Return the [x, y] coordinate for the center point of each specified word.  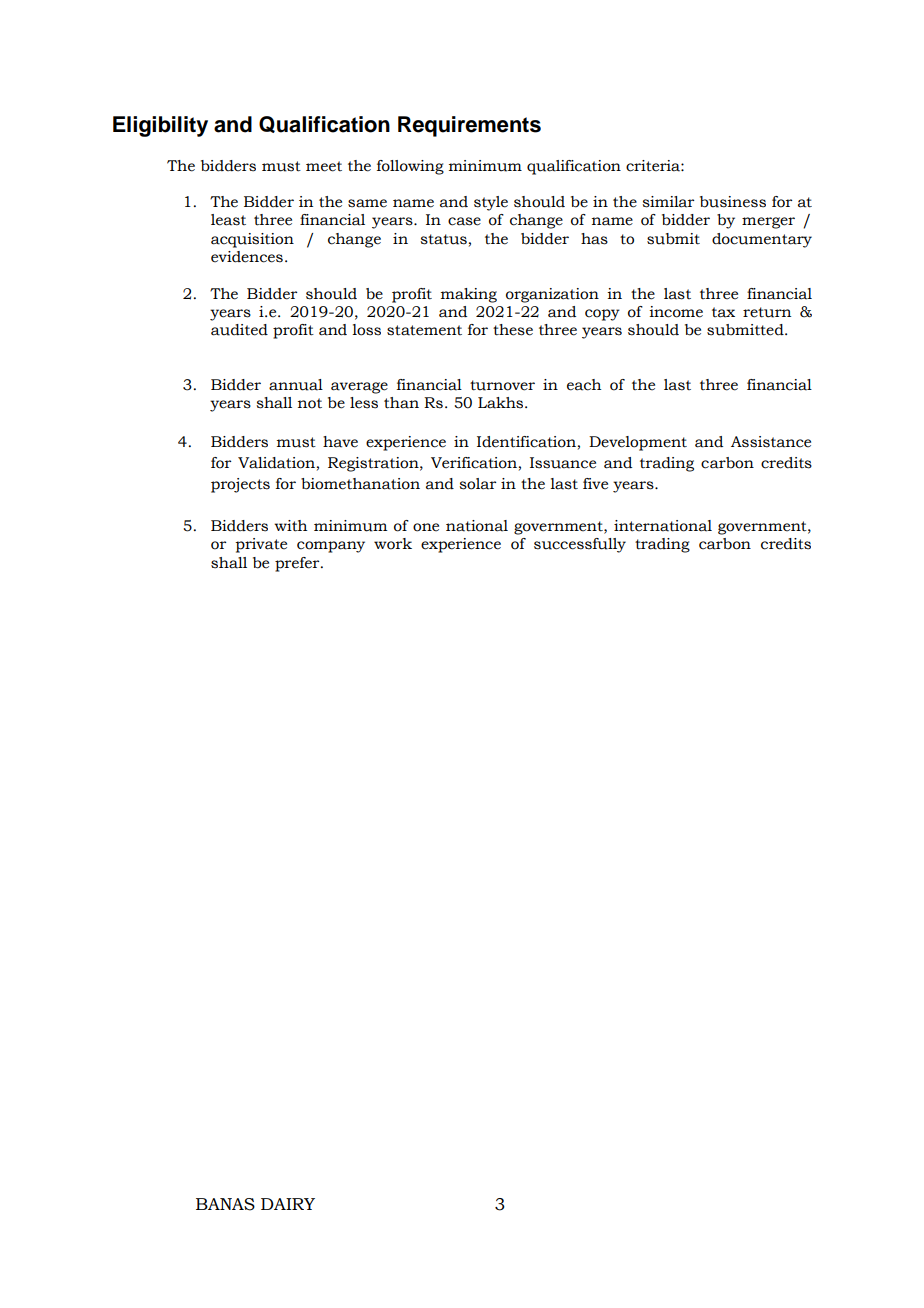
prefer [298, 564]
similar [668, 202]
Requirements [469, 126]
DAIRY [288, 1204]
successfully [580, 545]
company [331, 547]
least [228, 220]
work [393, 544]
